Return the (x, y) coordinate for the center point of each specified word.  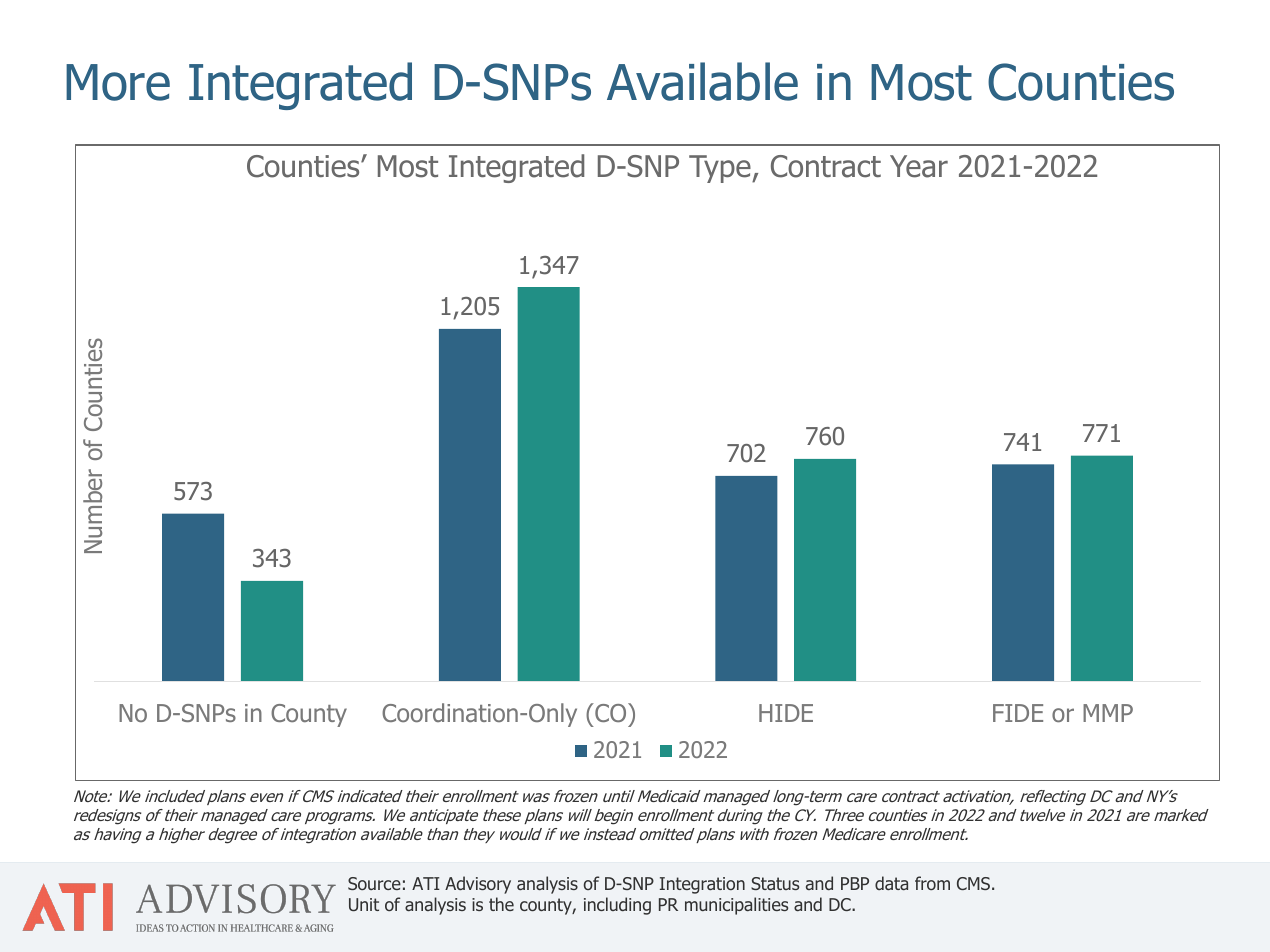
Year (919, 166)
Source (374, 883)
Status (775, 883)
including (617, 906)
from (932, 883)
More (118, 82)
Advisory (478, 885)
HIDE (786, 713)
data (891, 883)
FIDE (1018, 713)
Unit (364, 904)
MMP (1108, 713)
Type (721, 169)
